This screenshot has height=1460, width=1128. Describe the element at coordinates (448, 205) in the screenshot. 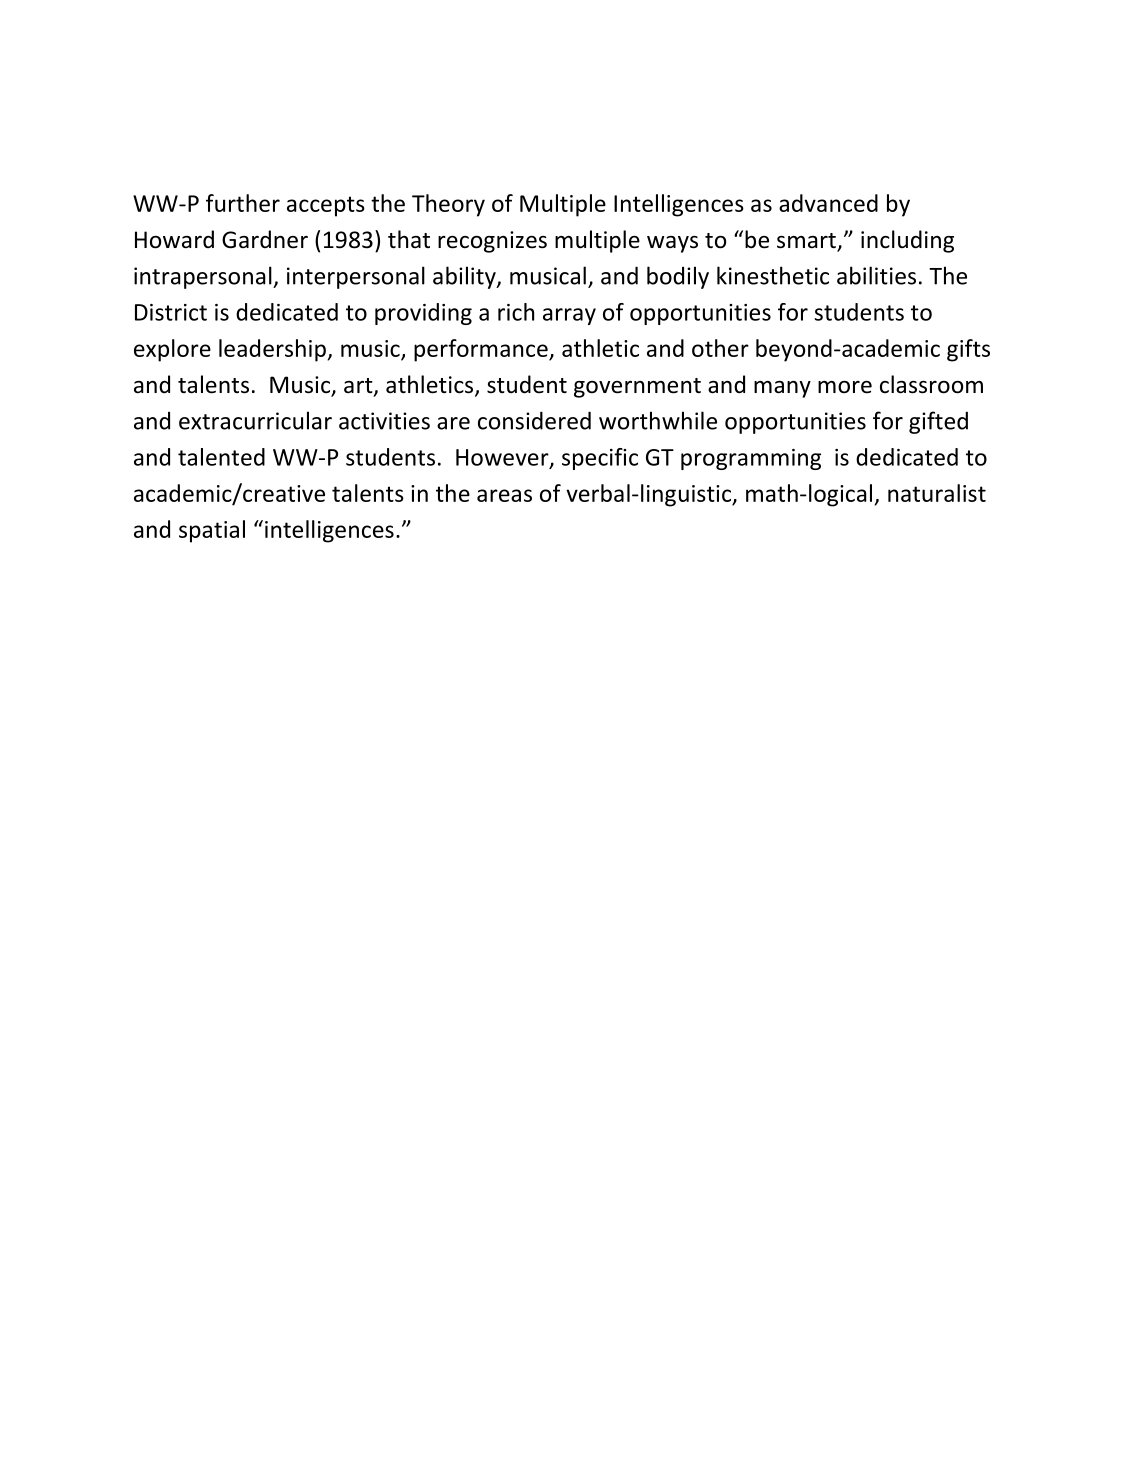

I see `Theory` at that location.
